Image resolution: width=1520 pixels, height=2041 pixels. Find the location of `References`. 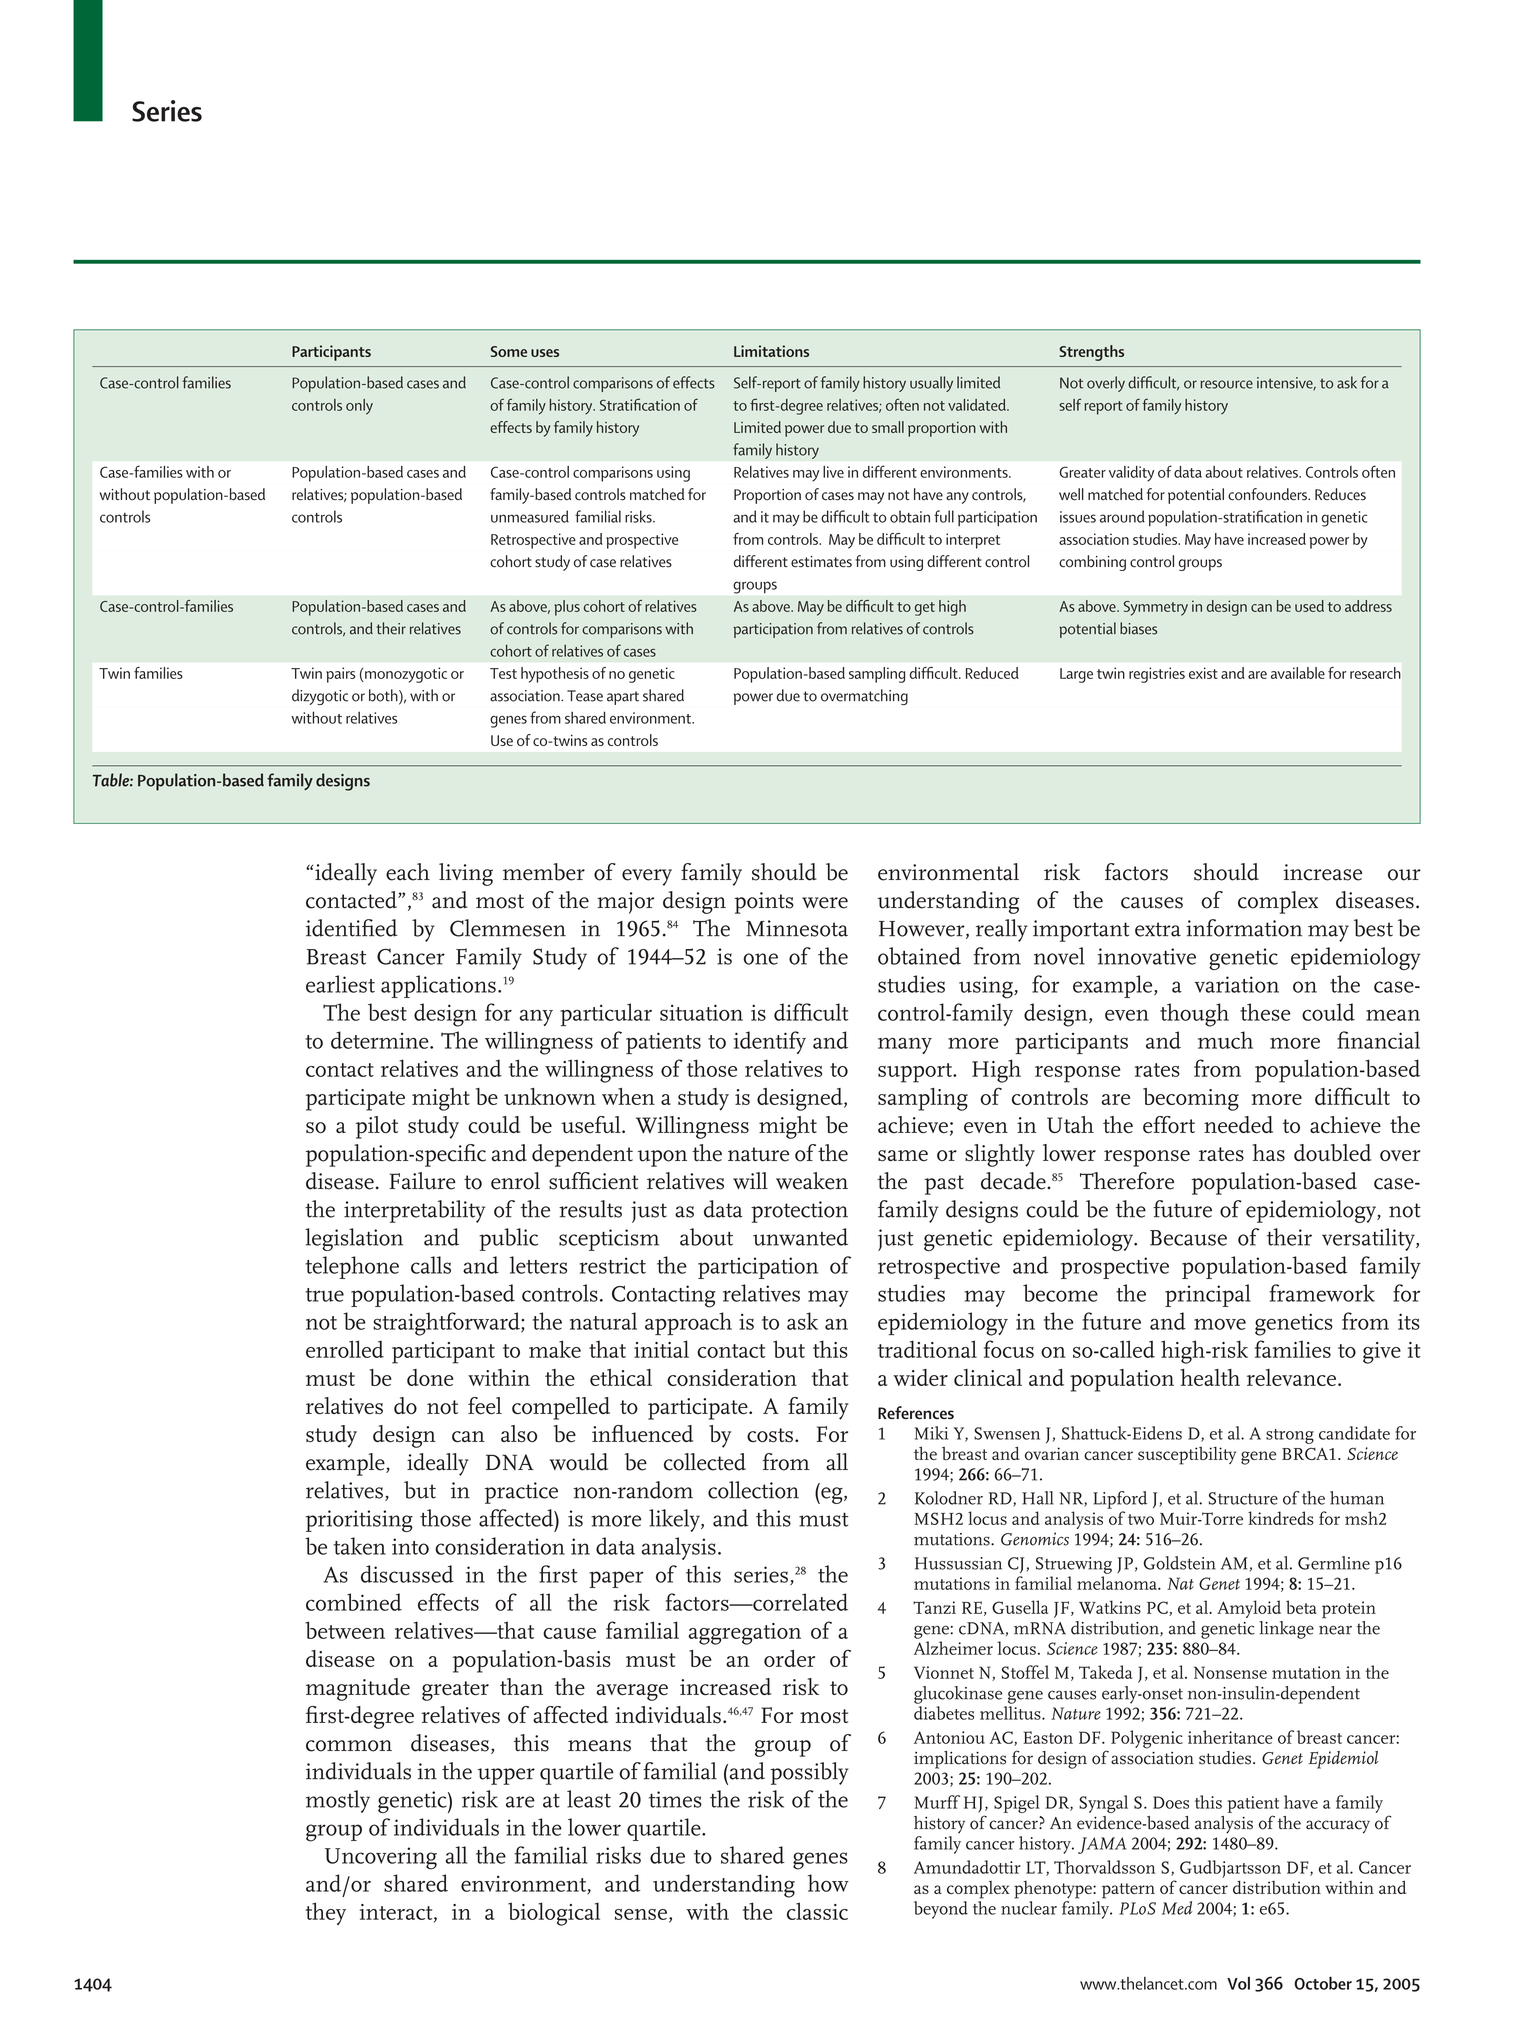

References is located at coordinates (916, 1412).
